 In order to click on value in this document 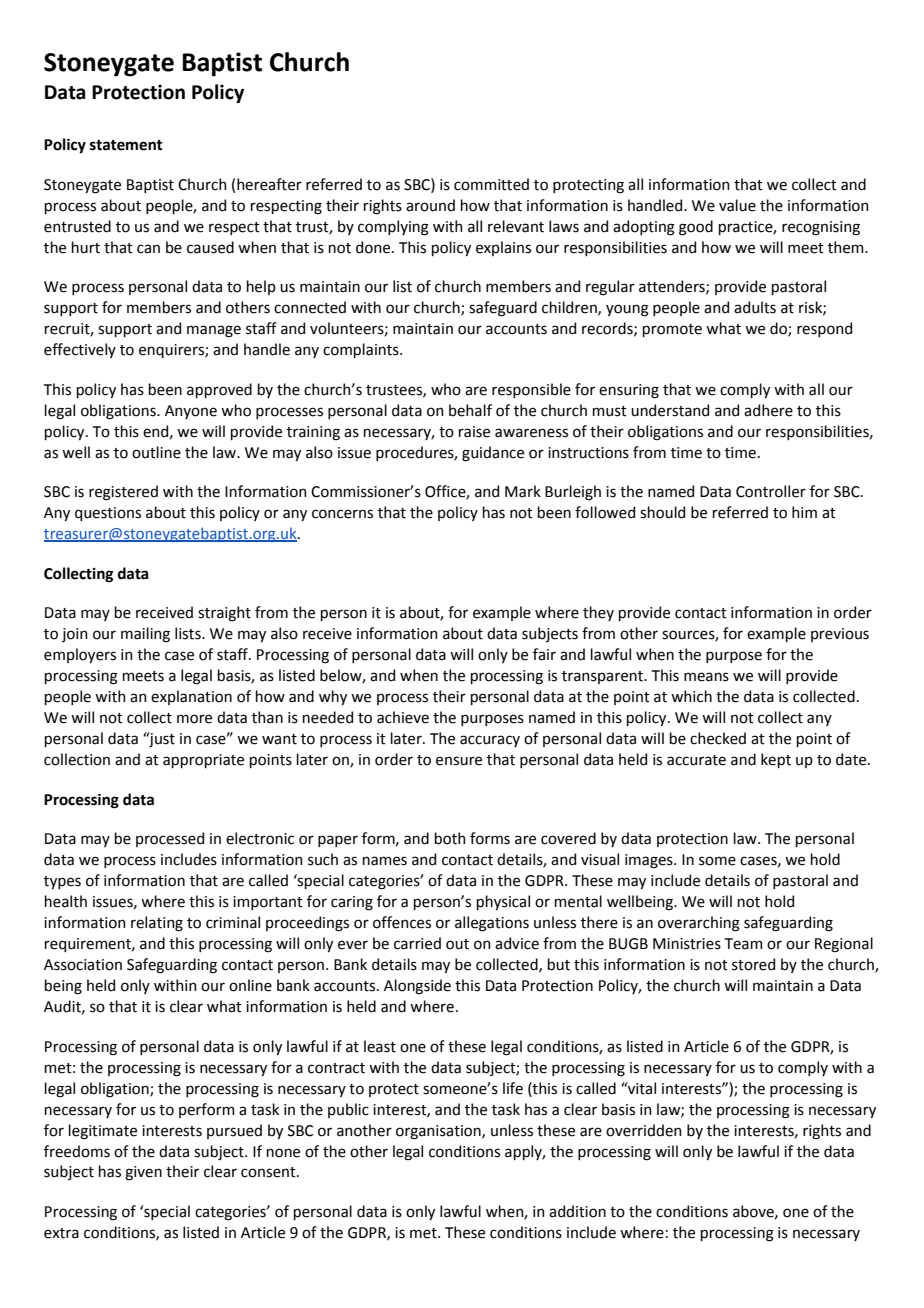, I will do `click(737, 205)`.
